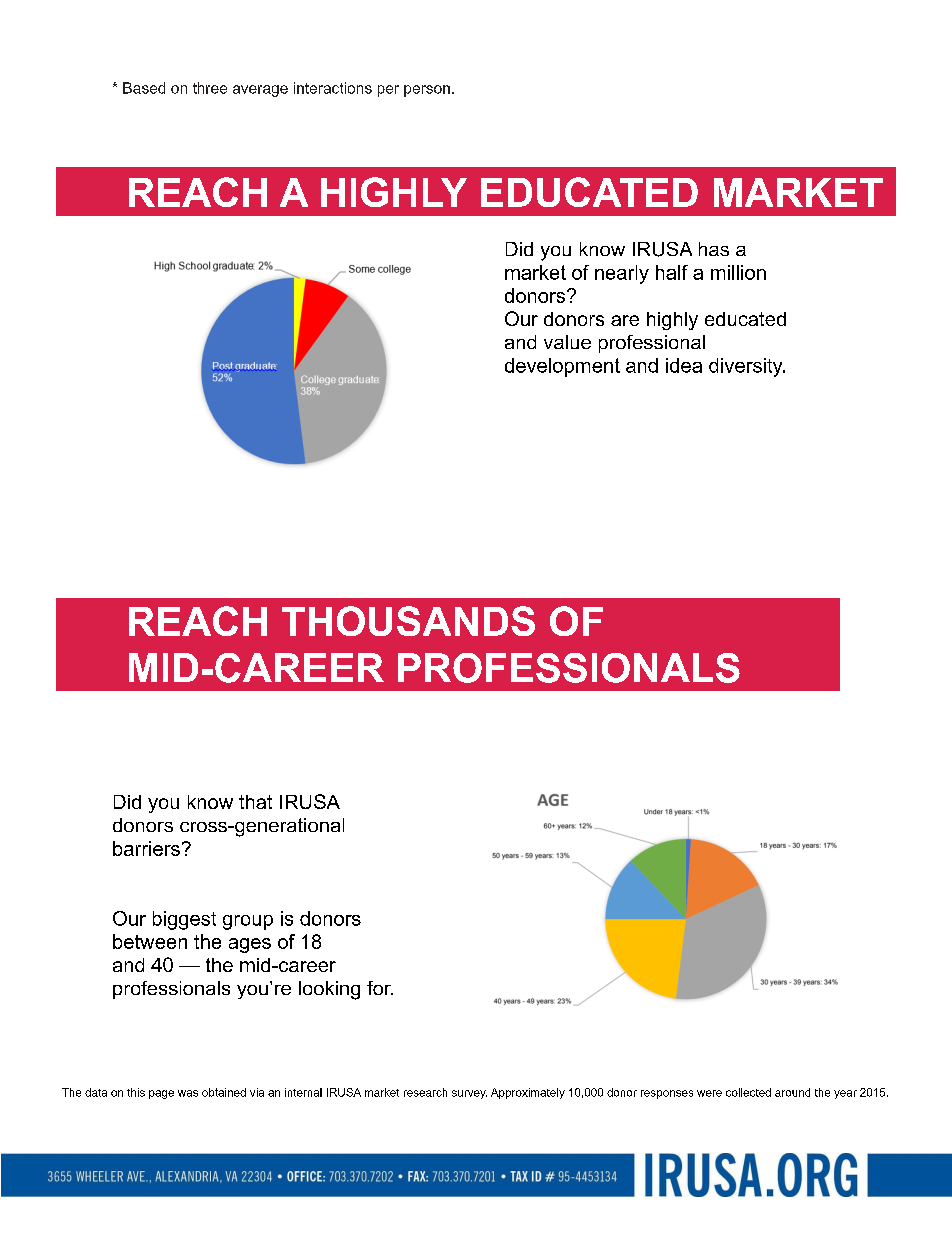 Image resolution: width=952 pixels, height=1233 pixels. I want to click on collected, so click(748, 1092).
